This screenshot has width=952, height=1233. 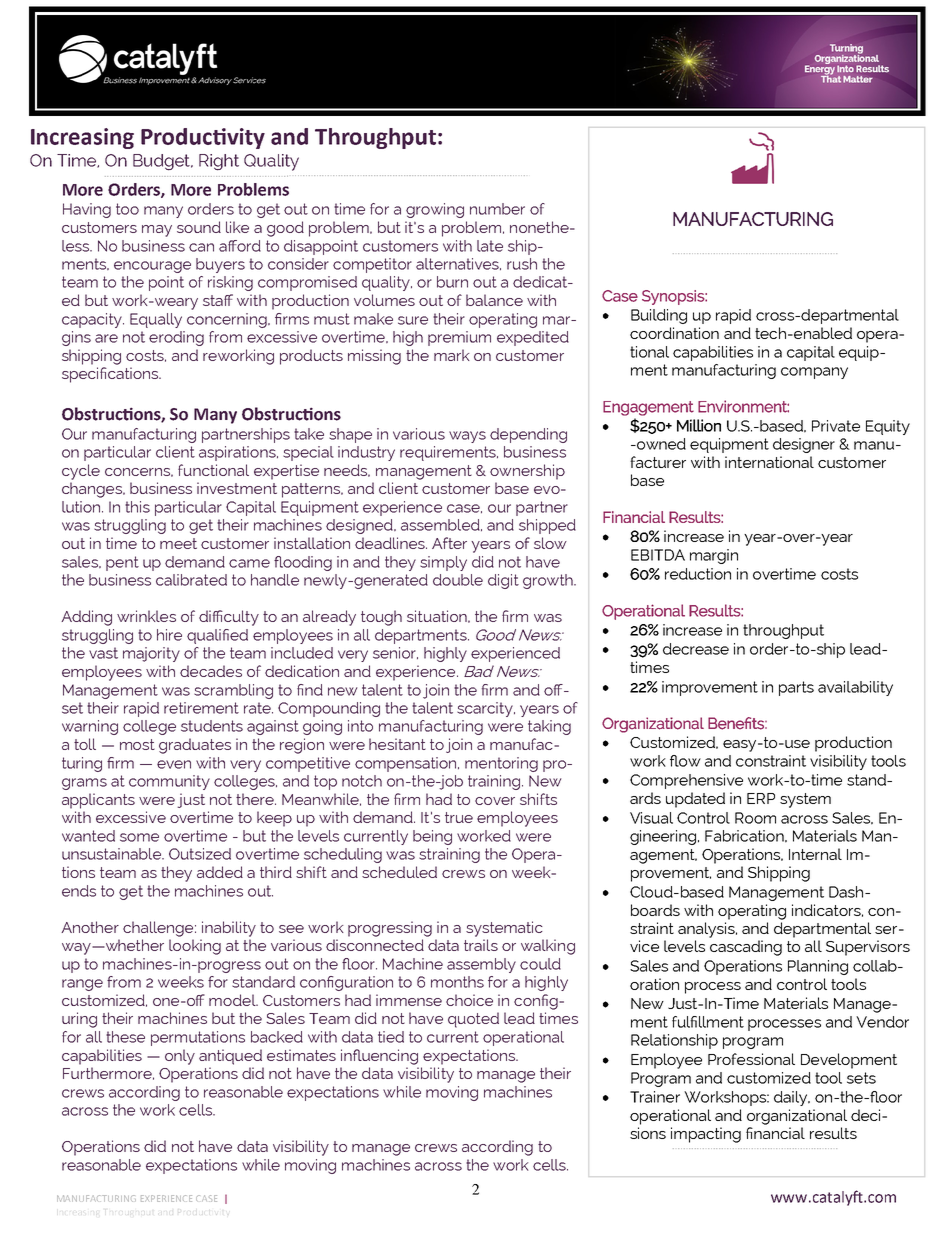 What do you see at coordinates (815, 854) in the screenshot?
I see `Internal` at bounding box center [815, 854].
